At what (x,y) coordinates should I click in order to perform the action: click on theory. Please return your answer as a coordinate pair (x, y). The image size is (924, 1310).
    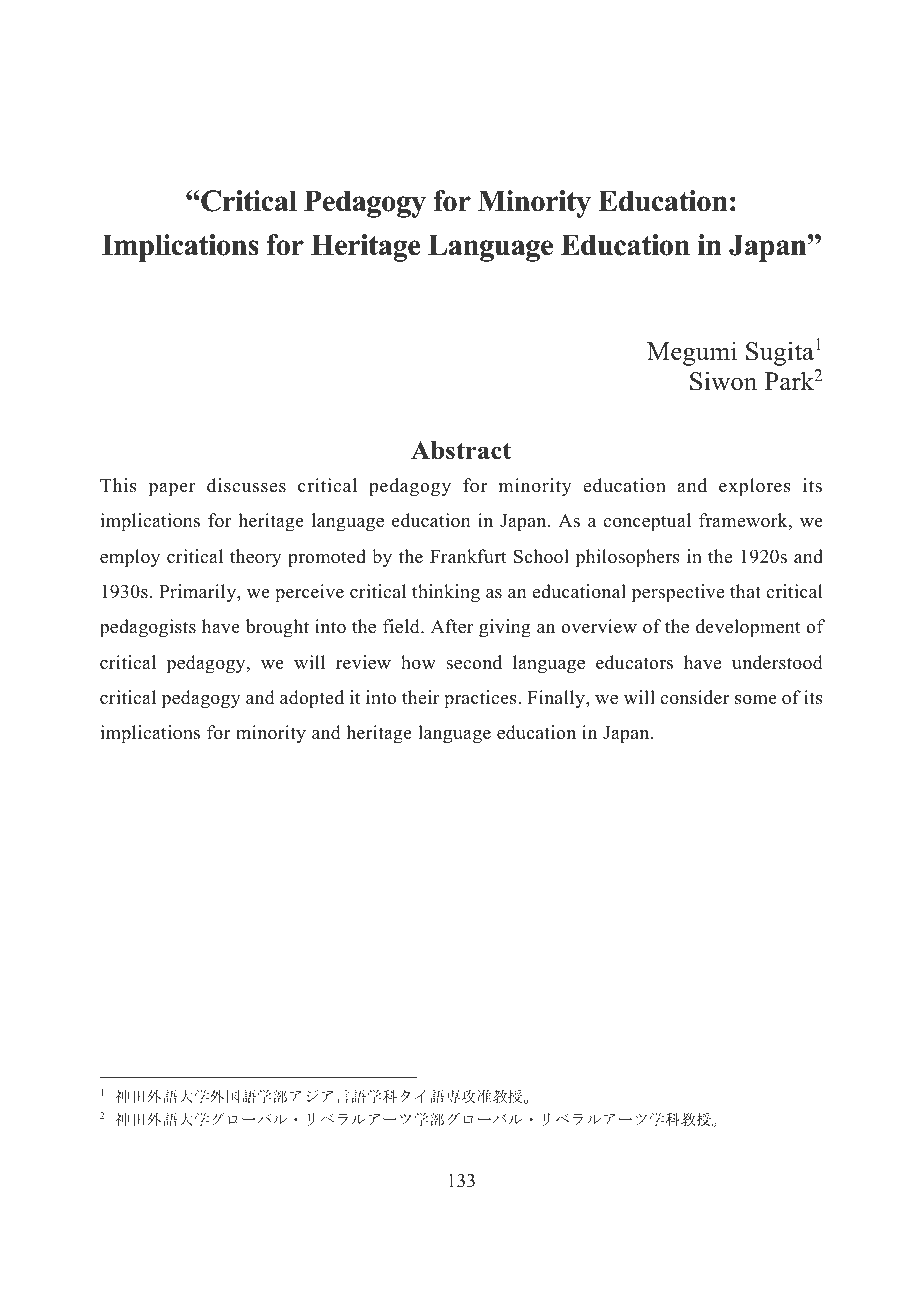
    Looking at the image, I should click on (256, 558).
